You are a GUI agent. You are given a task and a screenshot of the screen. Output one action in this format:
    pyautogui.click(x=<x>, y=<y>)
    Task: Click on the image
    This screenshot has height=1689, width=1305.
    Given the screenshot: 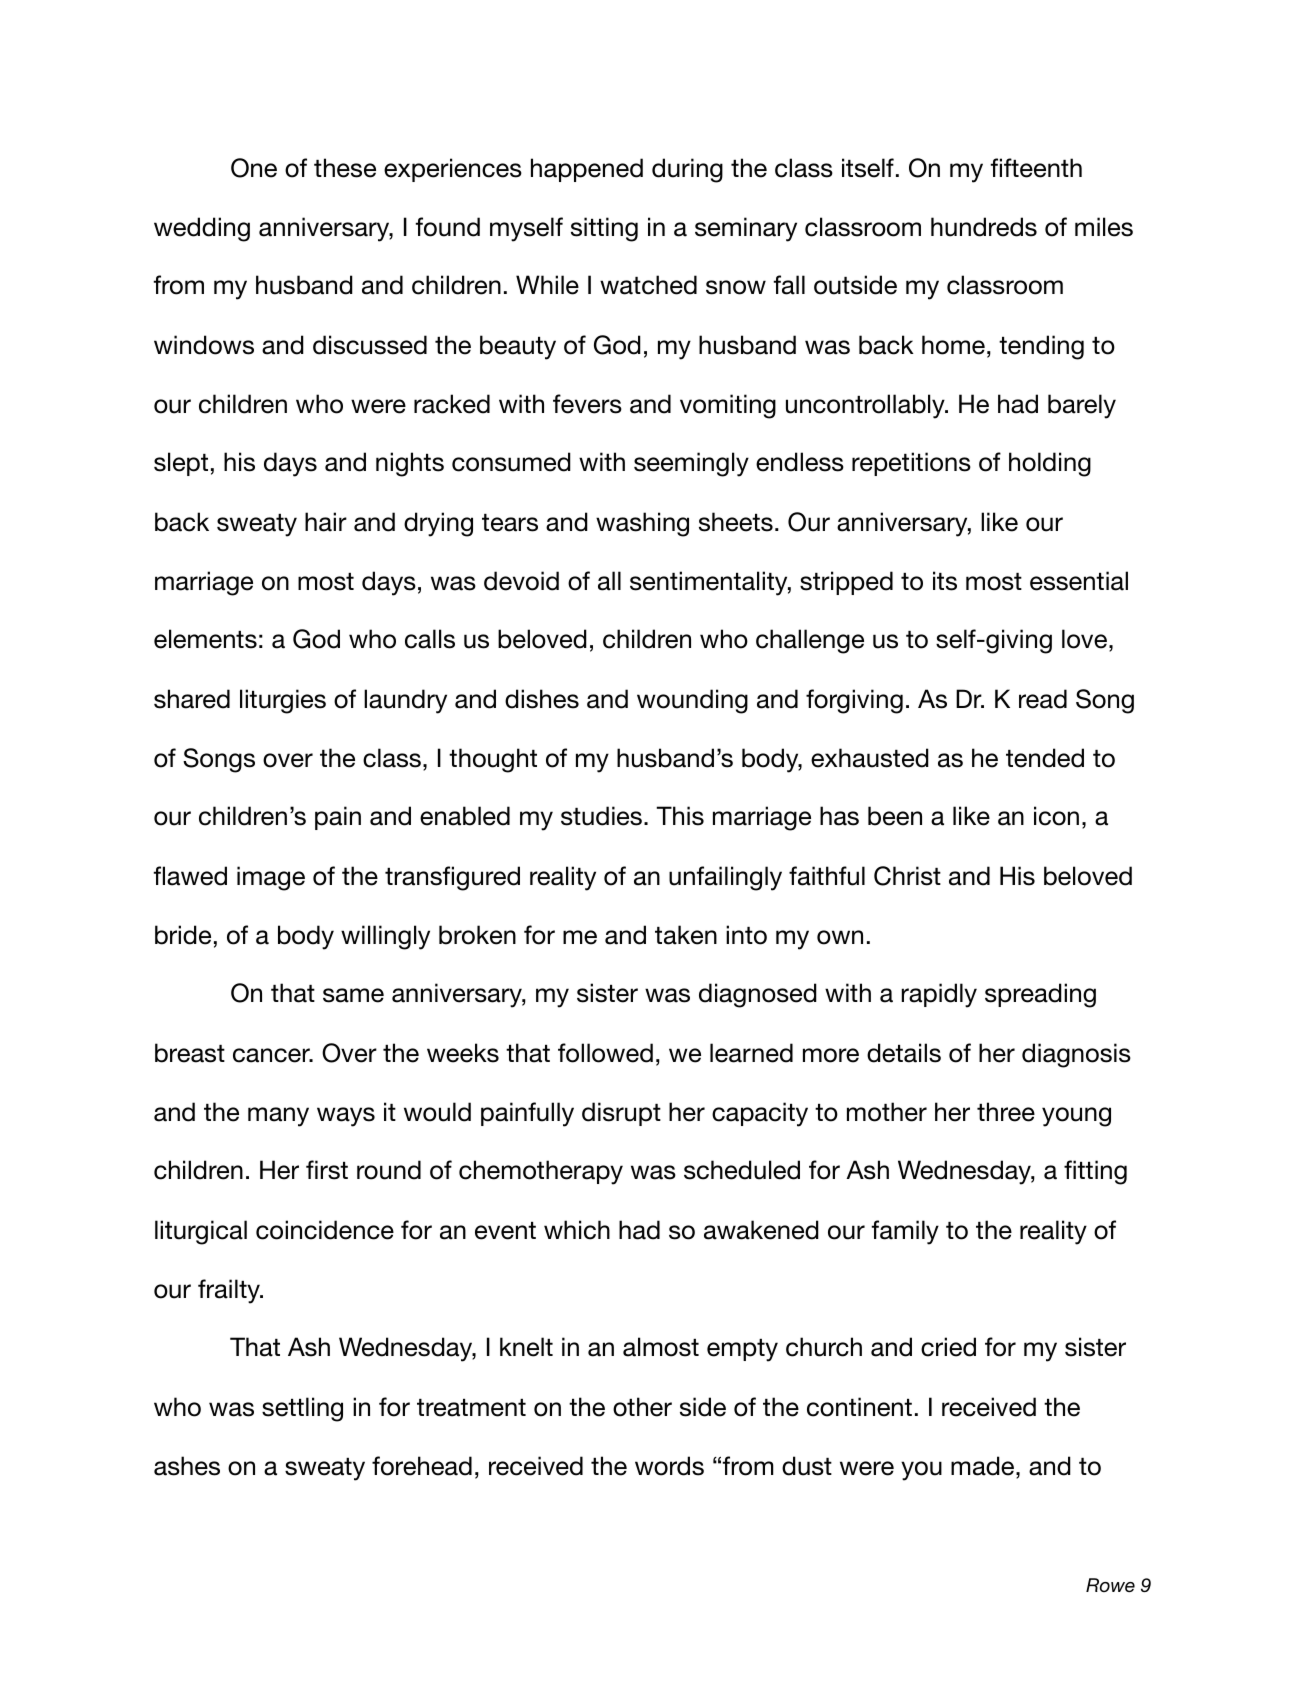 What is the action you would take?
    pyautogui.click(x=271, y=878)
